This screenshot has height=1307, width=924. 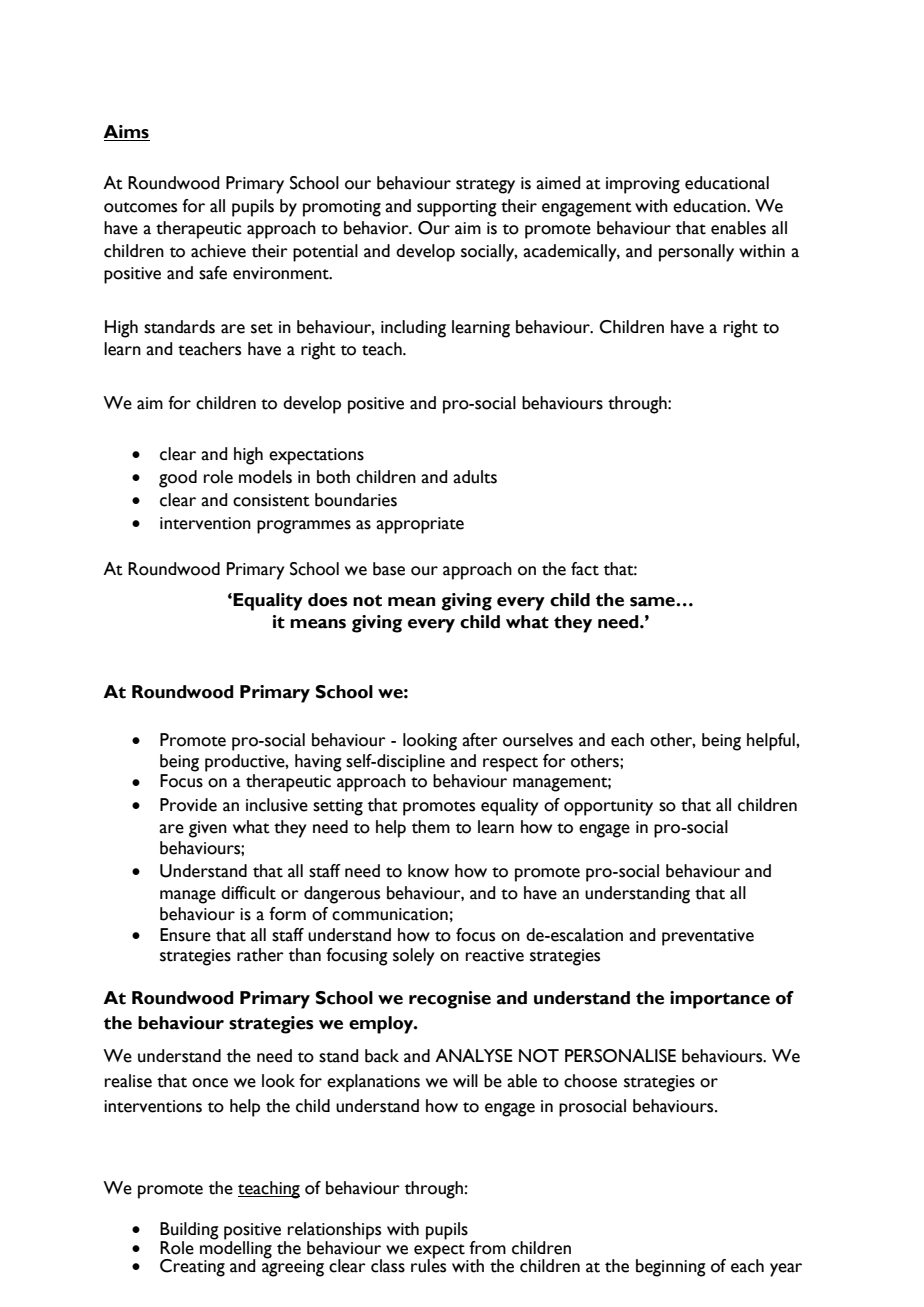 I want to click on improving, so click(x=643, y=185).
